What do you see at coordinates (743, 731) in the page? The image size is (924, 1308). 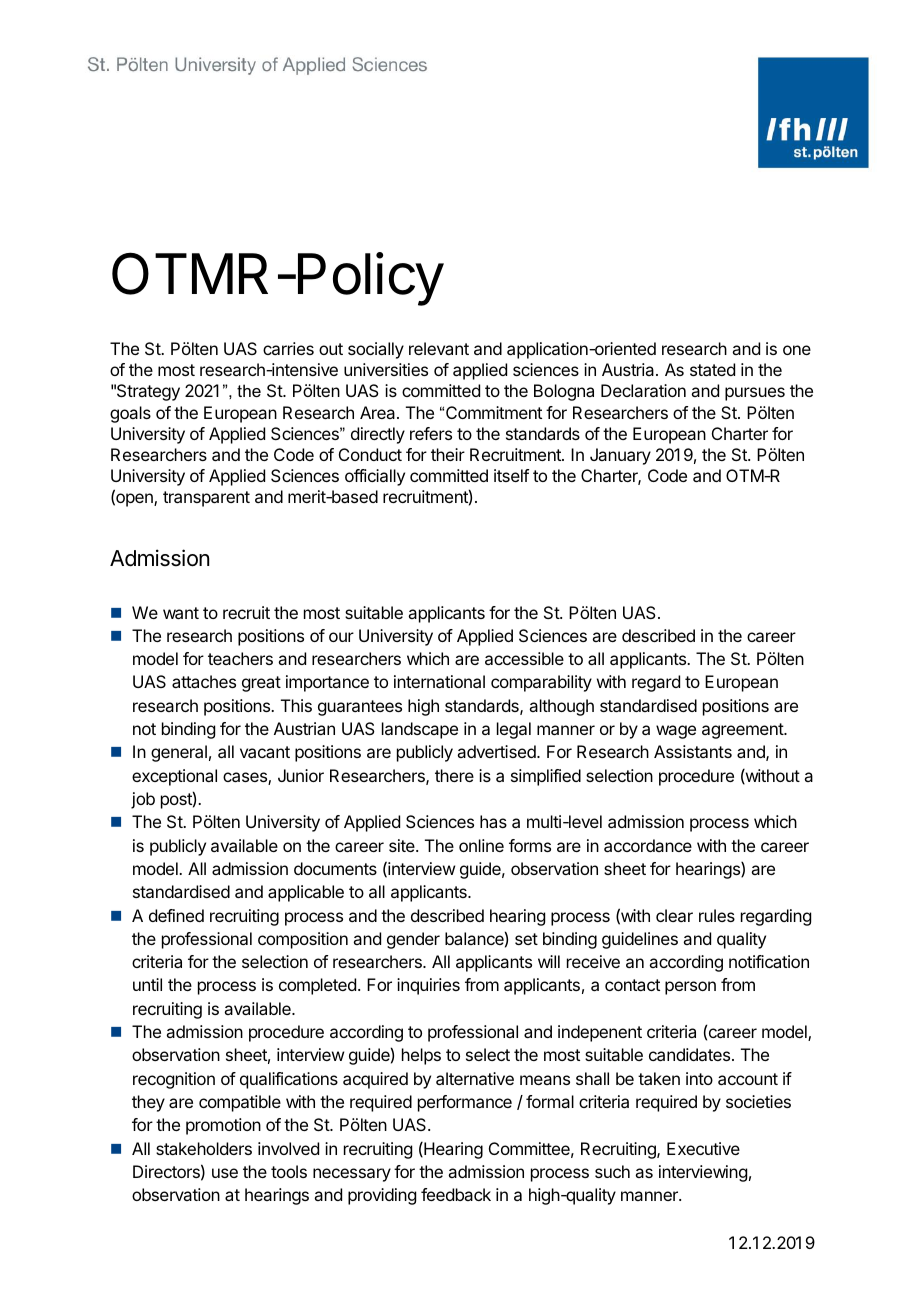 I see `agreement` at bounding box center [743, 731].
